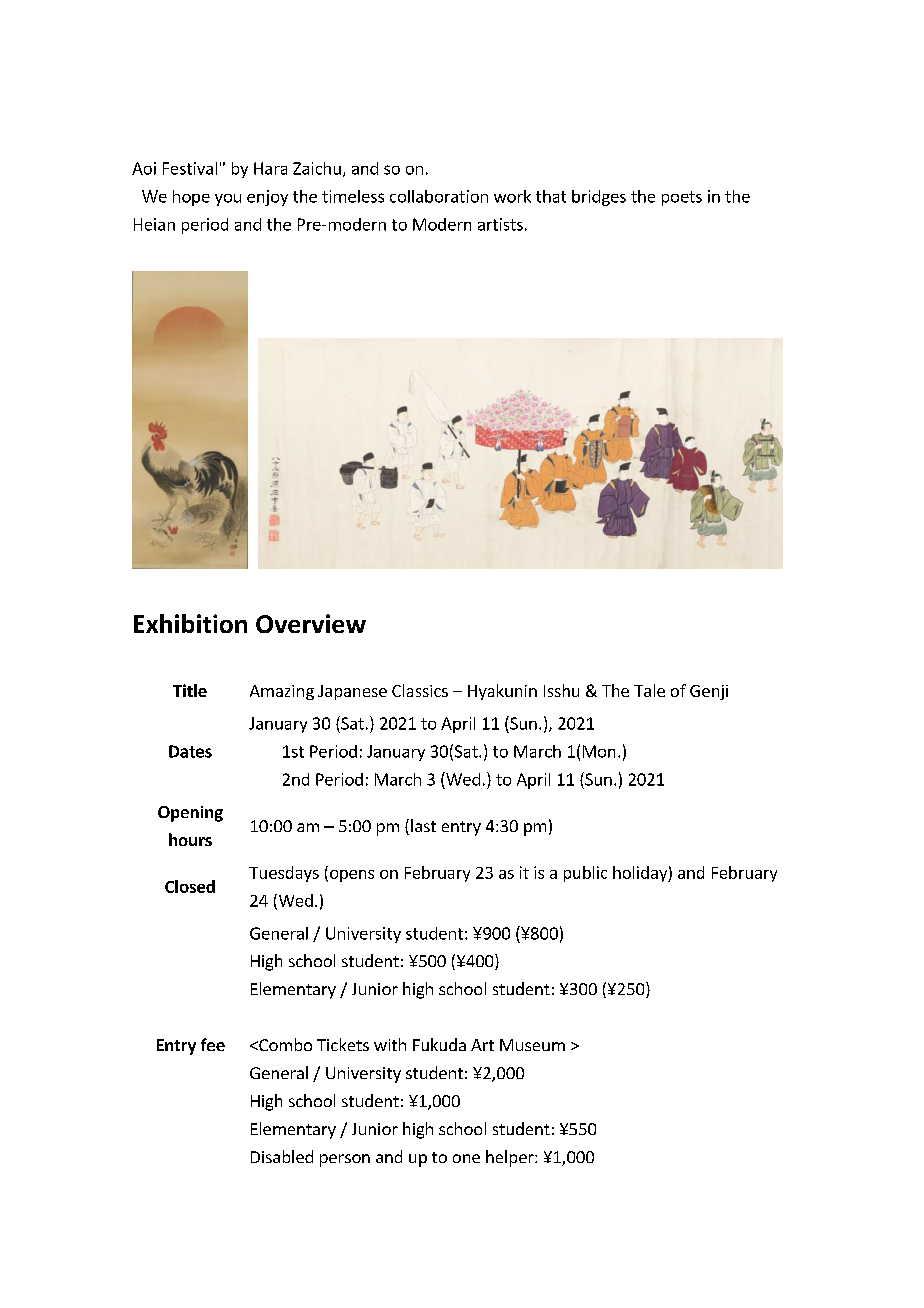 This screenshot has height=1308, width=924. Describe the element at coordinates (228, 200) in the screenshot. I see `you` at that location.
